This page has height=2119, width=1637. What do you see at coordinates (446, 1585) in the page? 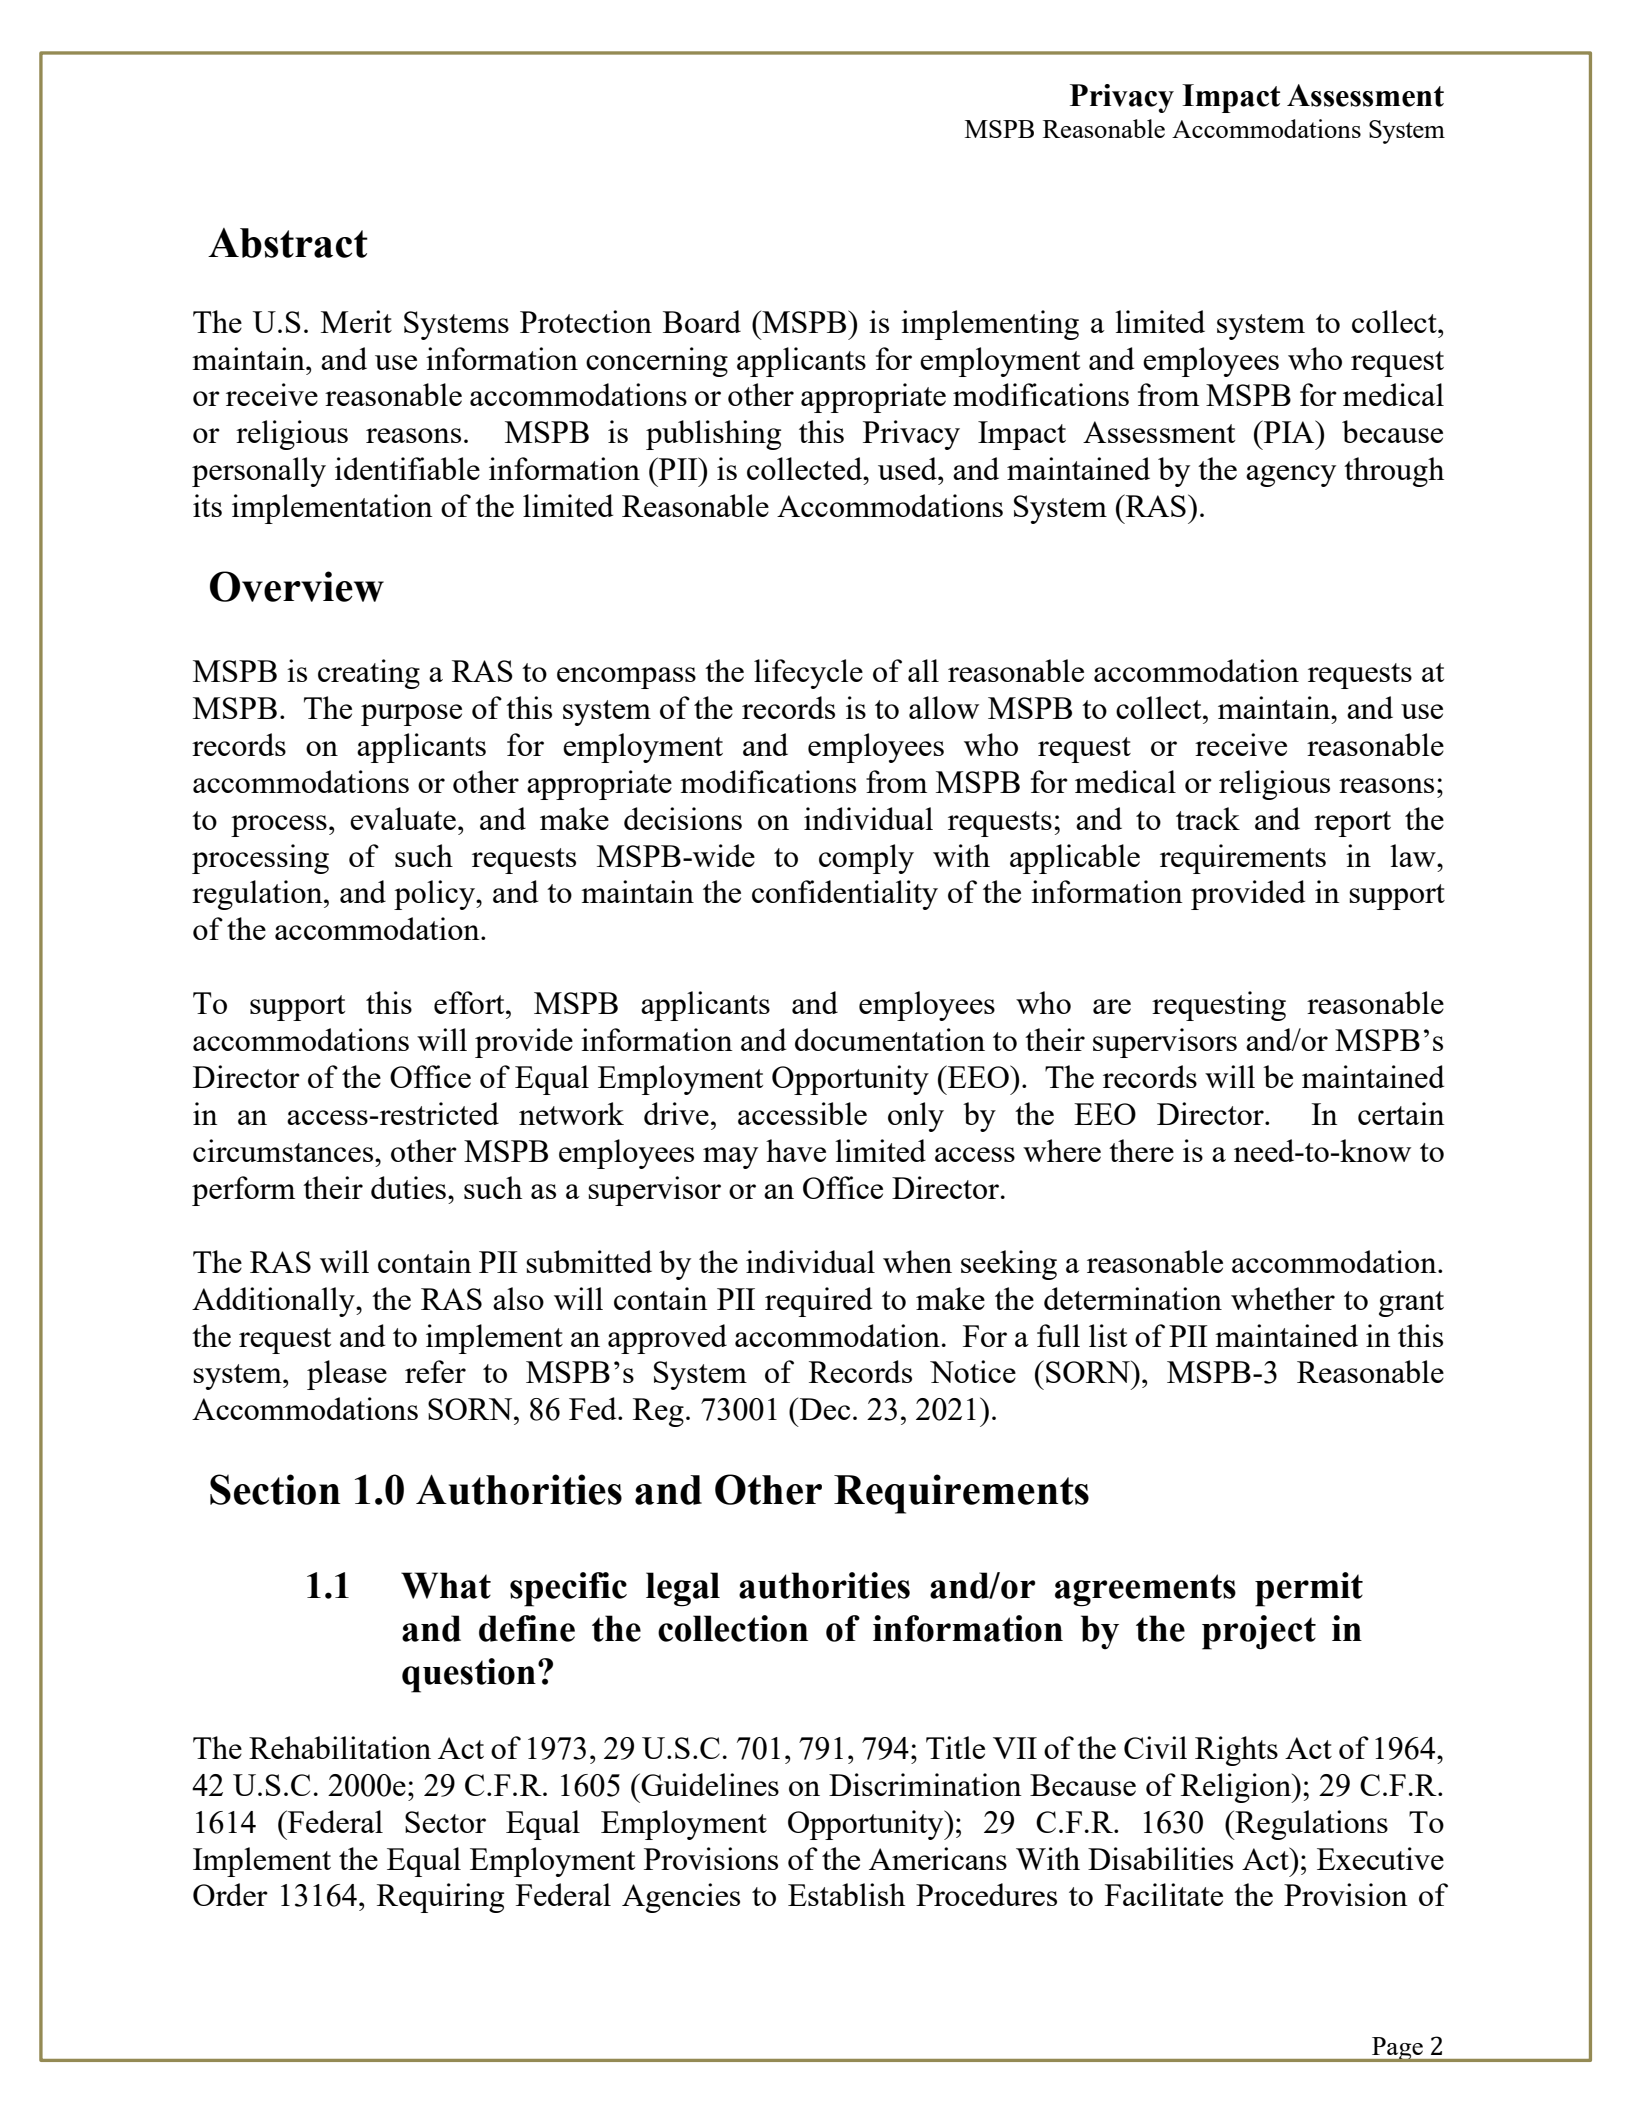
I see `What` at bounding box center [446, 1585].
